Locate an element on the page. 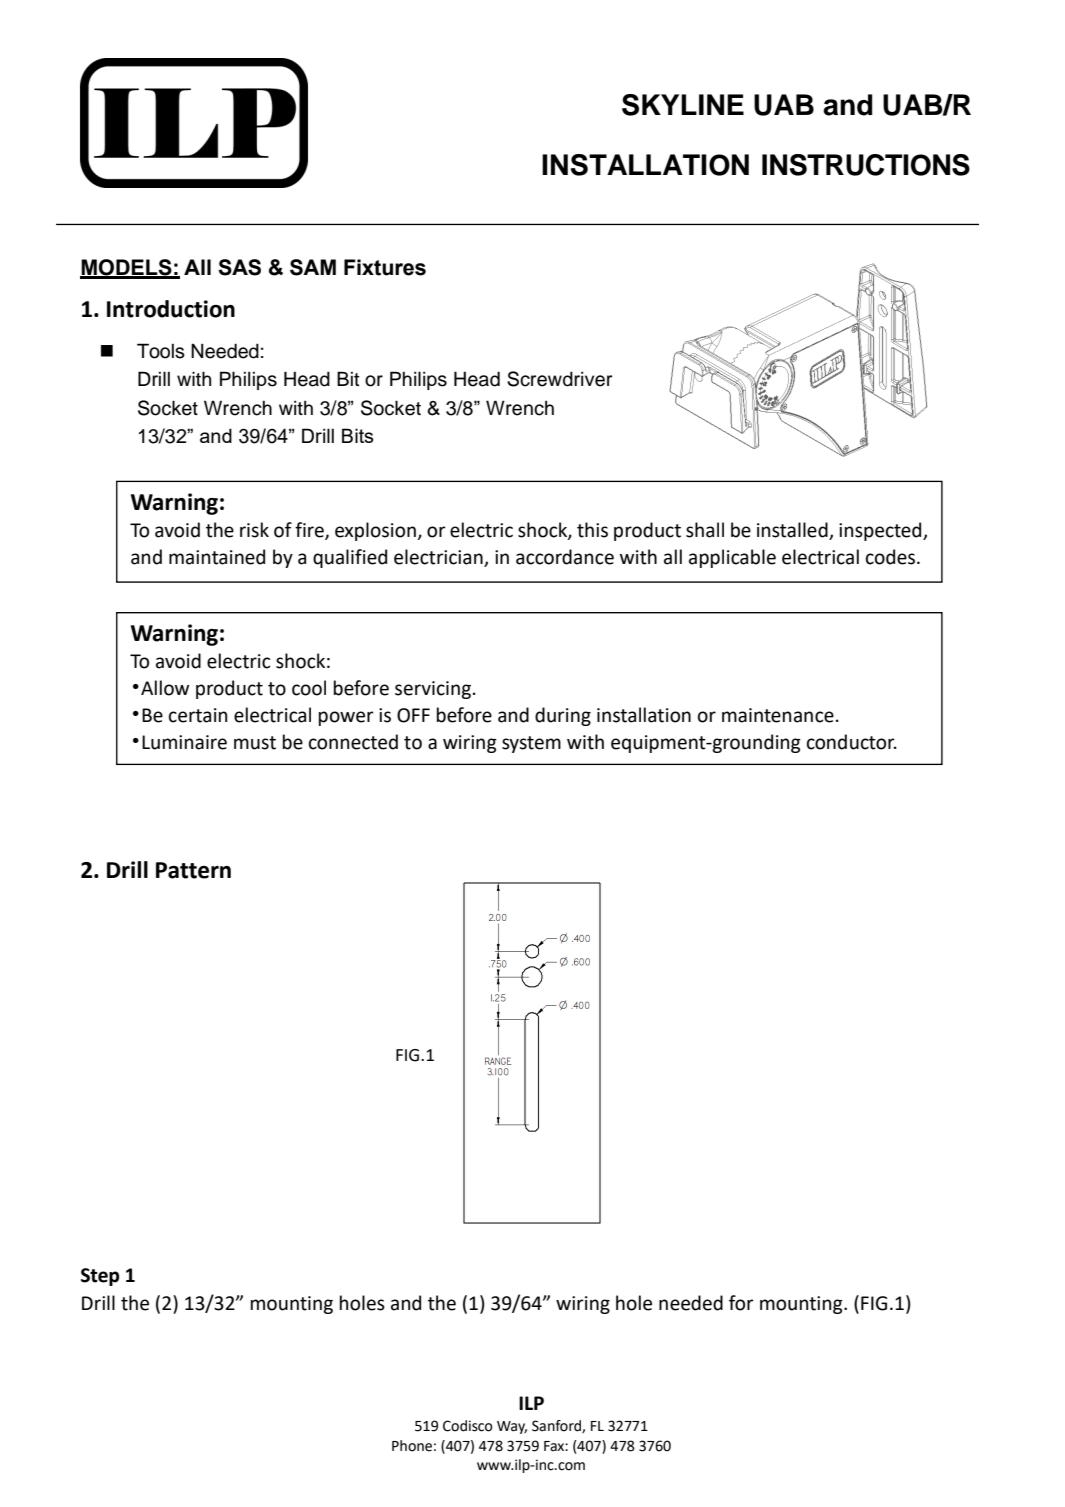 This image has width=1065, height=1507. conductor is located at coordinates (852, 742).
